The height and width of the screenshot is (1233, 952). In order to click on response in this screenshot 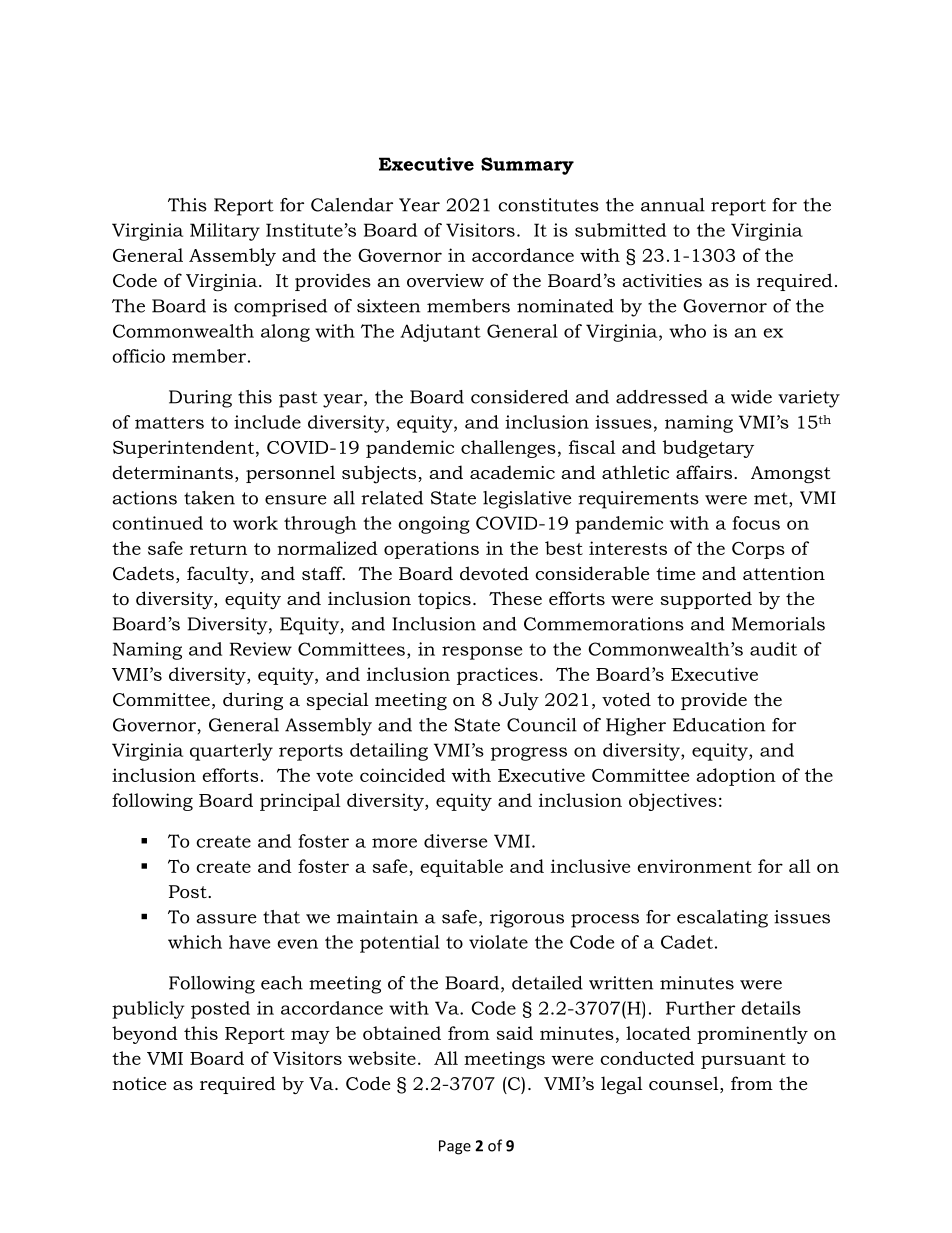, I will do `click(482, 653)`.
